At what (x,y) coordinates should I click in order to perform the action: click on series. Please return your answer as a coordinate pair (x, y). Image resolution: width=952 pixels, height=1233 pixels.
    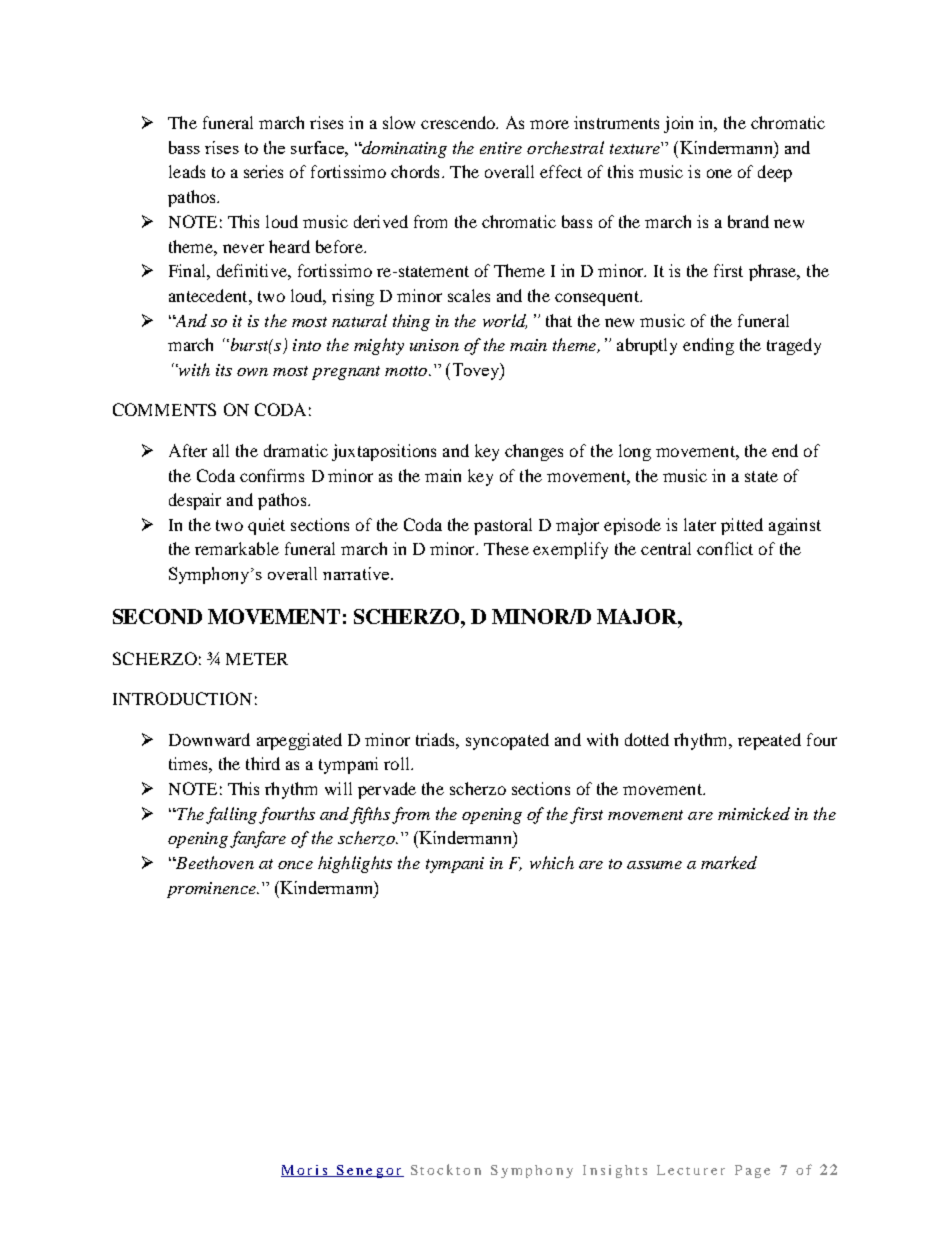
    Looking at the image, I should click on (263, 171).
